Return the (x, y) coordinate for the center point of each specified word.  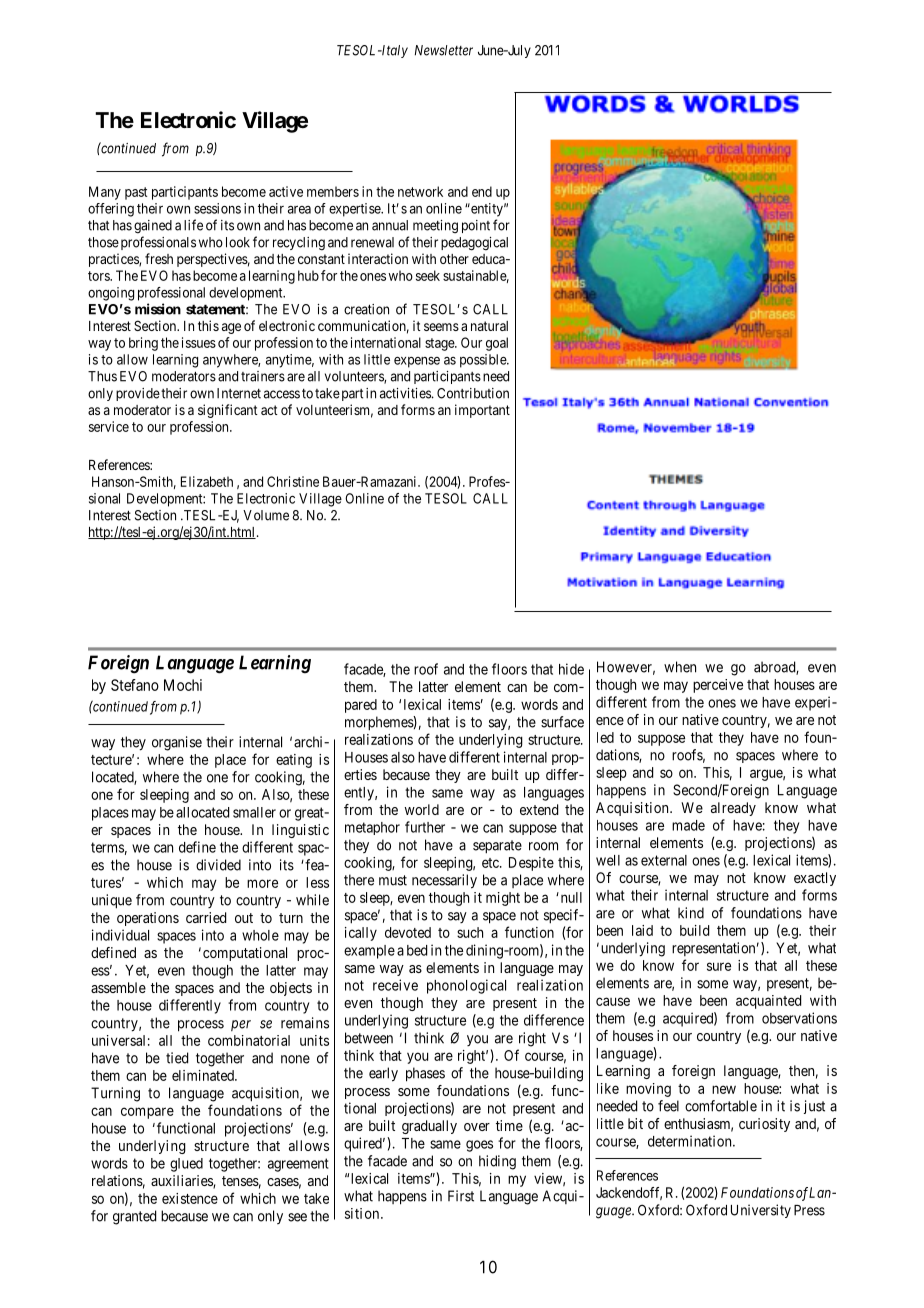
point (476, 226)
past (136, 193)
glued (186, 1165)
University (761, 1211)
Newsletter (444, 50)
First (461, 1196)
